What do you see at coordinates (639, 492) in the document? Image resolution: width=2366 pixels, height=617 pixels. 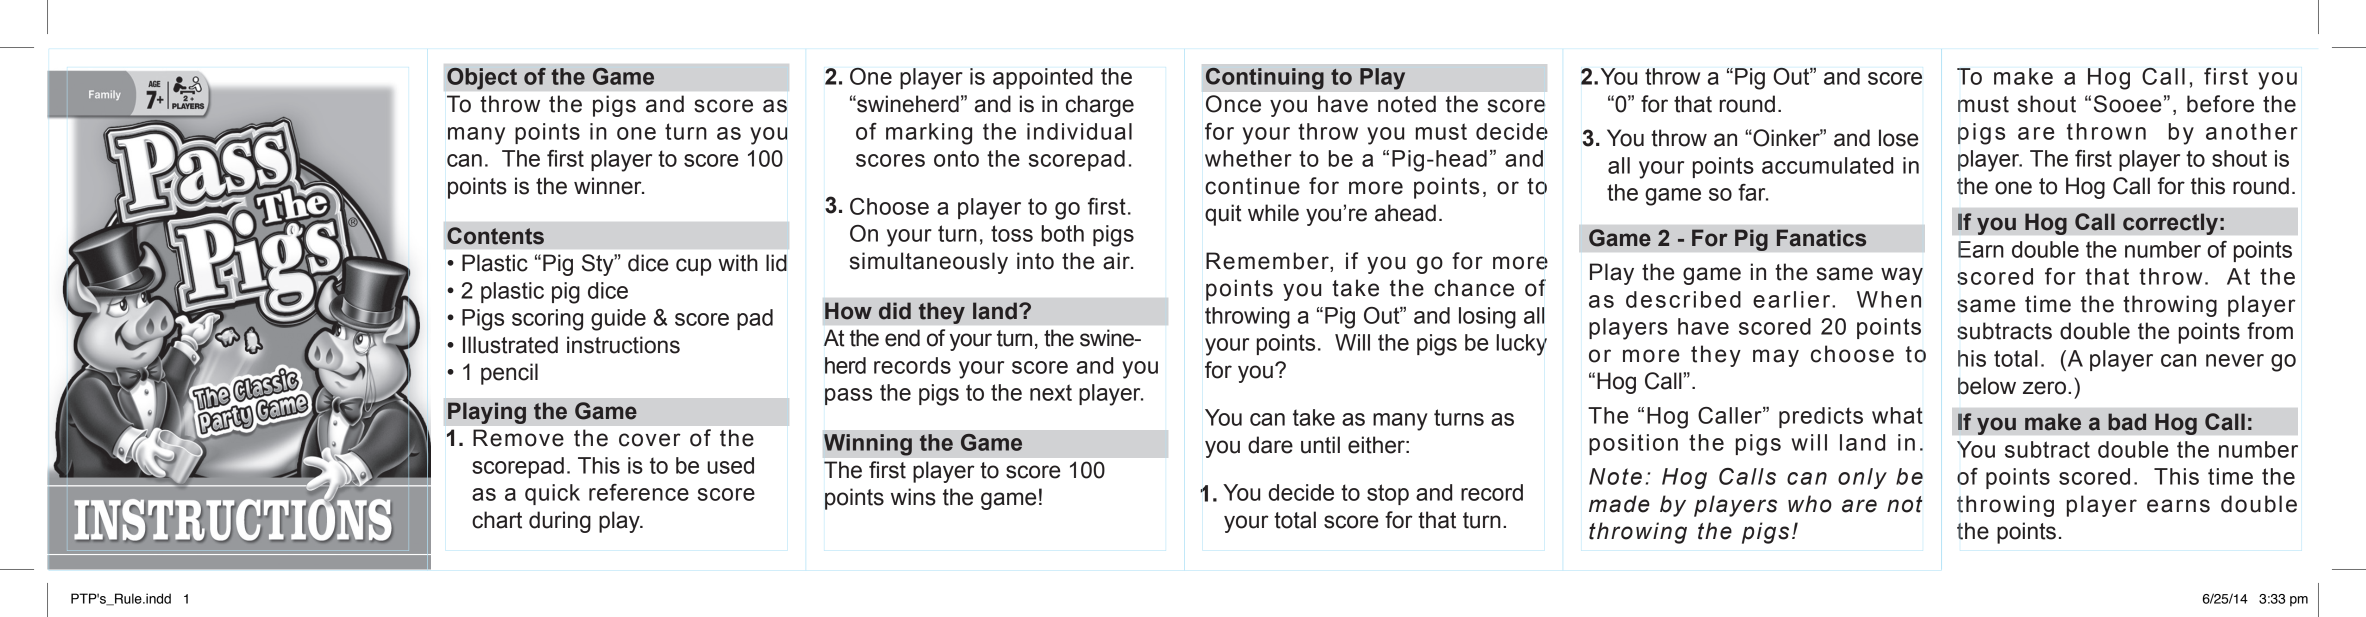 I see `reference` at bounding box center [639, 492].
